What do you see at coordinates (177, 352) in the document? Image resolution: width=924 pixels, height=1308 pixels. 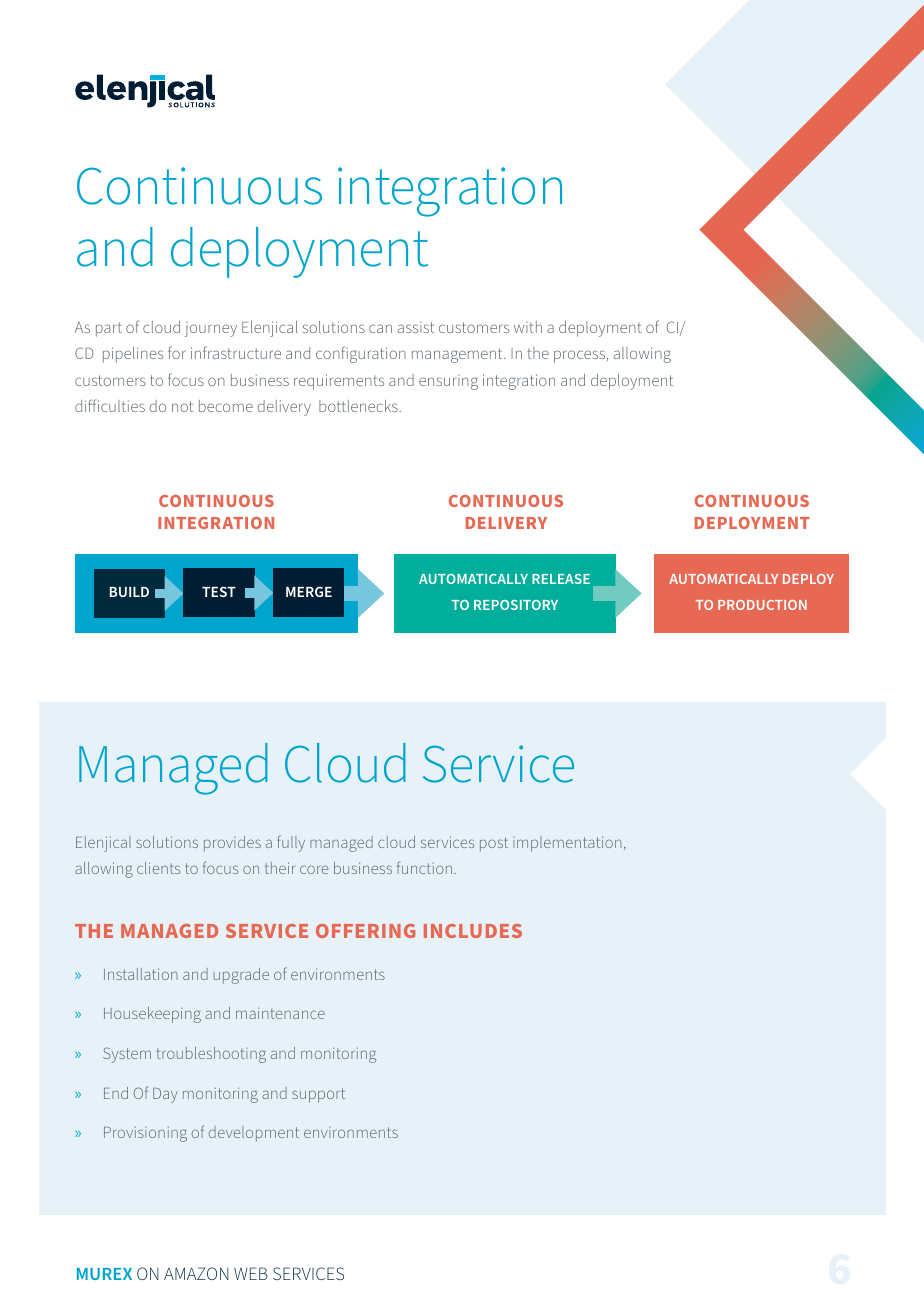 I see `for` at bounding box center [177, 352].
